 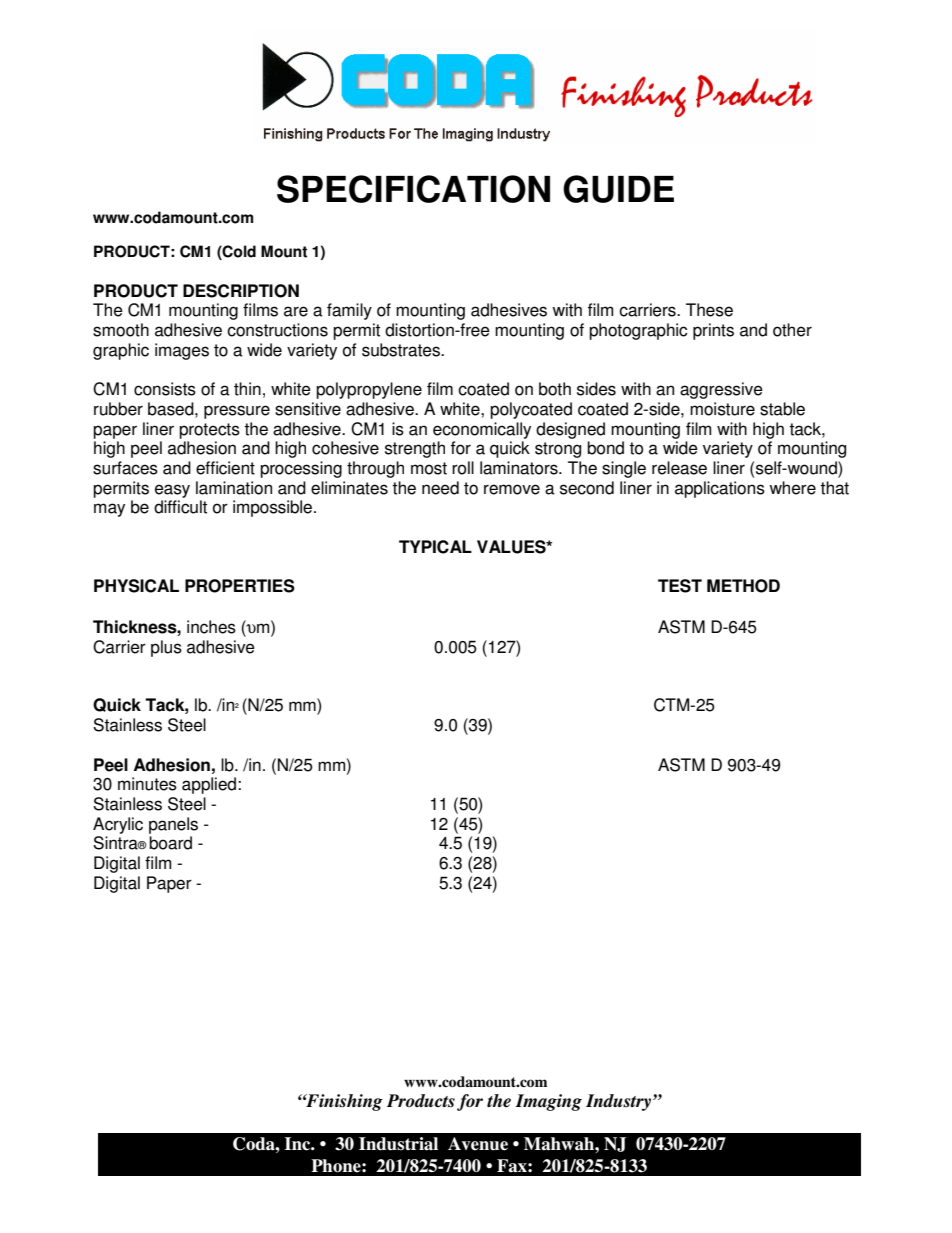 I want to click on Avenue, so click(x=478, y=1144).
